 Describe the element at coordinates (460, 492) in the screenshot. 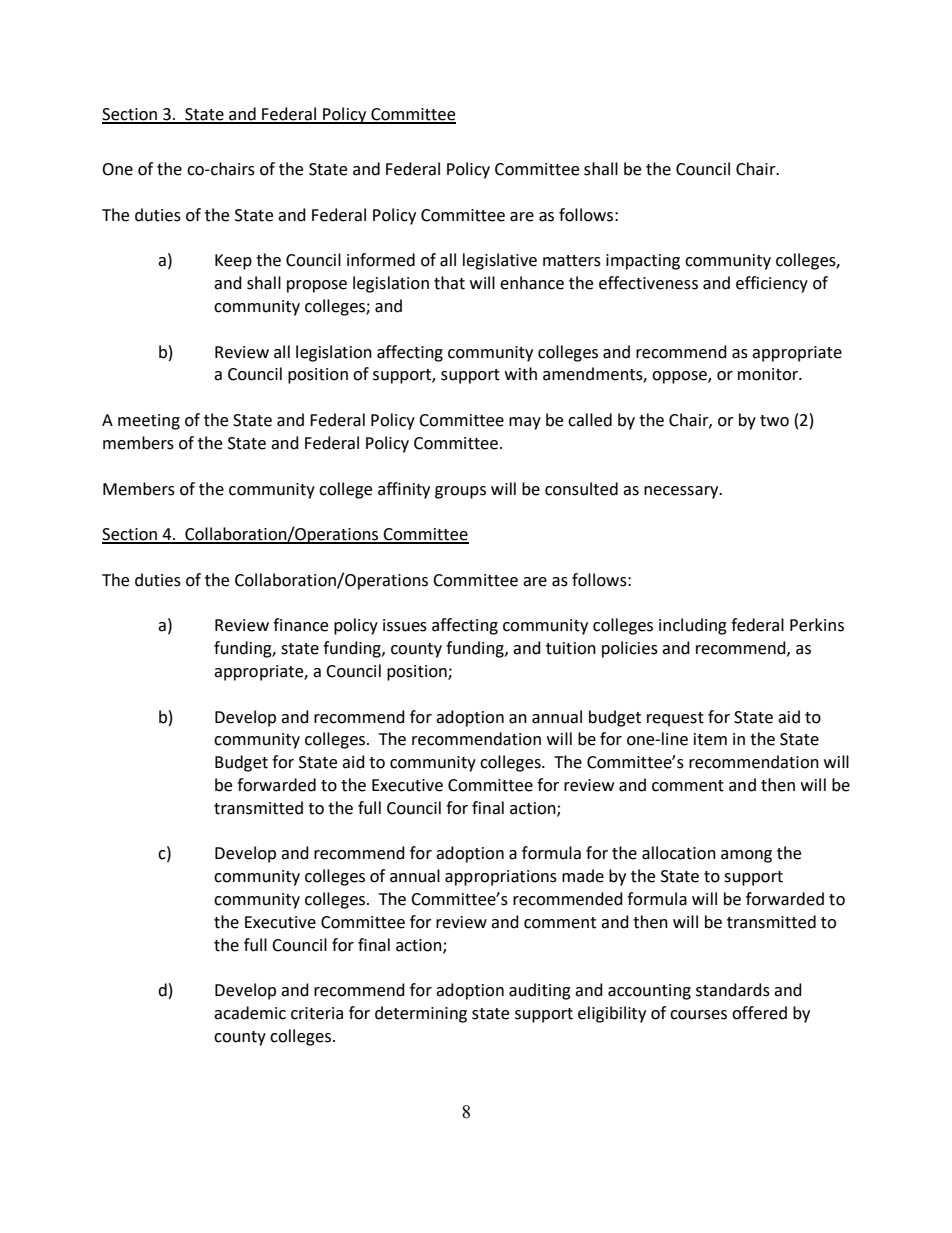

I see `groups` at that location.
